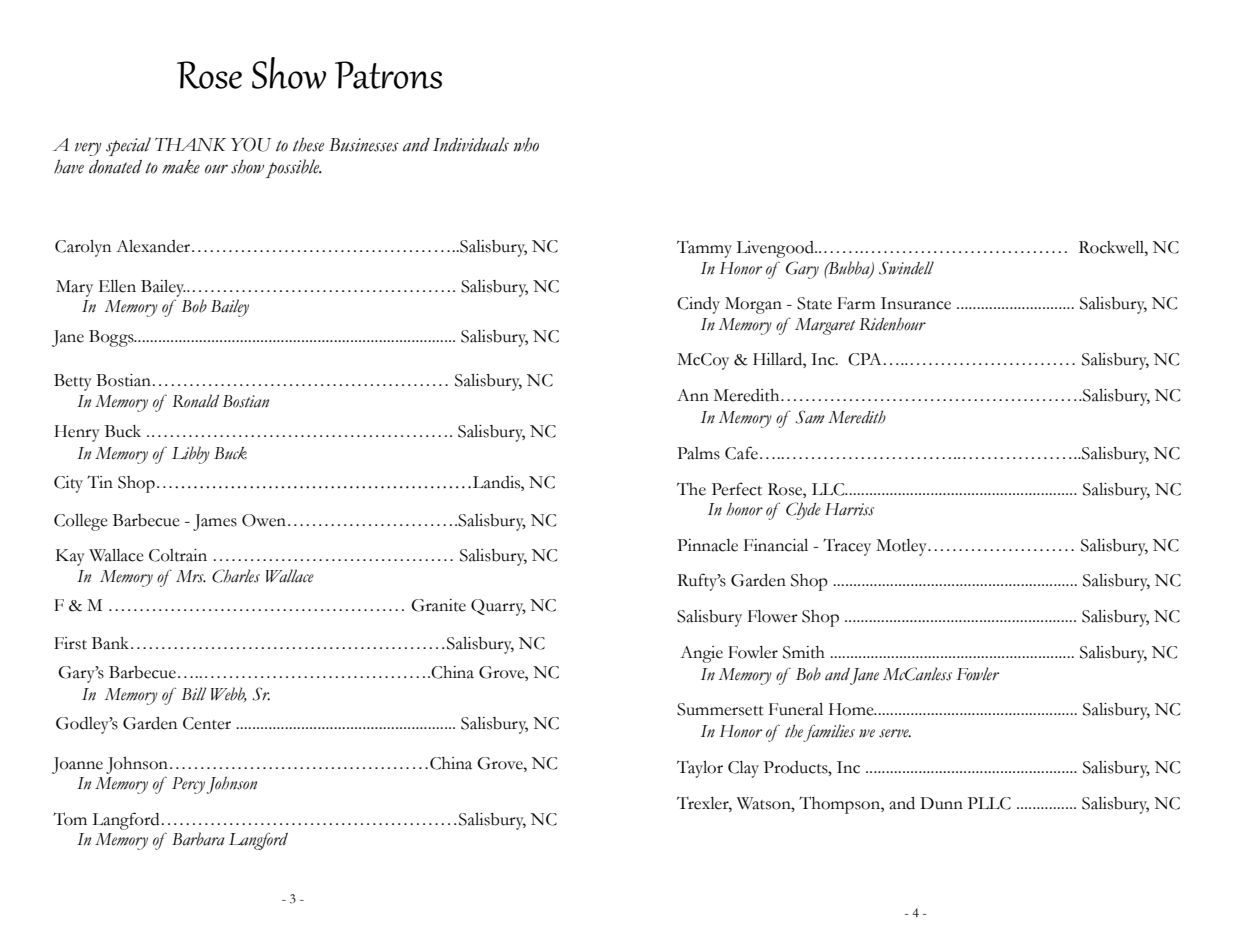  What do you see at coordinates (698, 453) in the screenshot?
I see `Palms` at bounding box center [698, 453].
